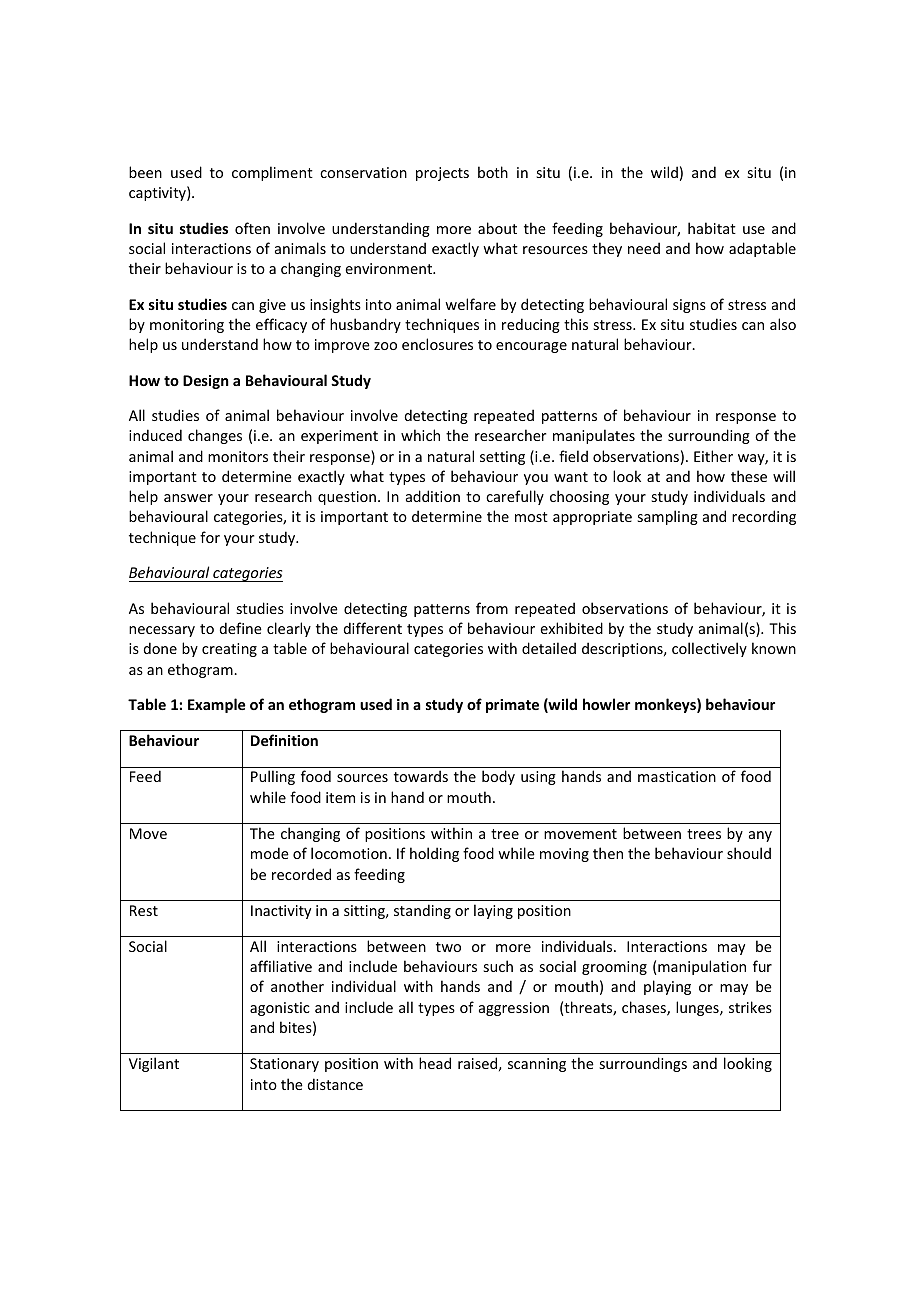 The height and width of the image is (1308, 924). What do you see at coordinates (252, 228) in the image?
I see `often` at bounding box center [252, 228].
